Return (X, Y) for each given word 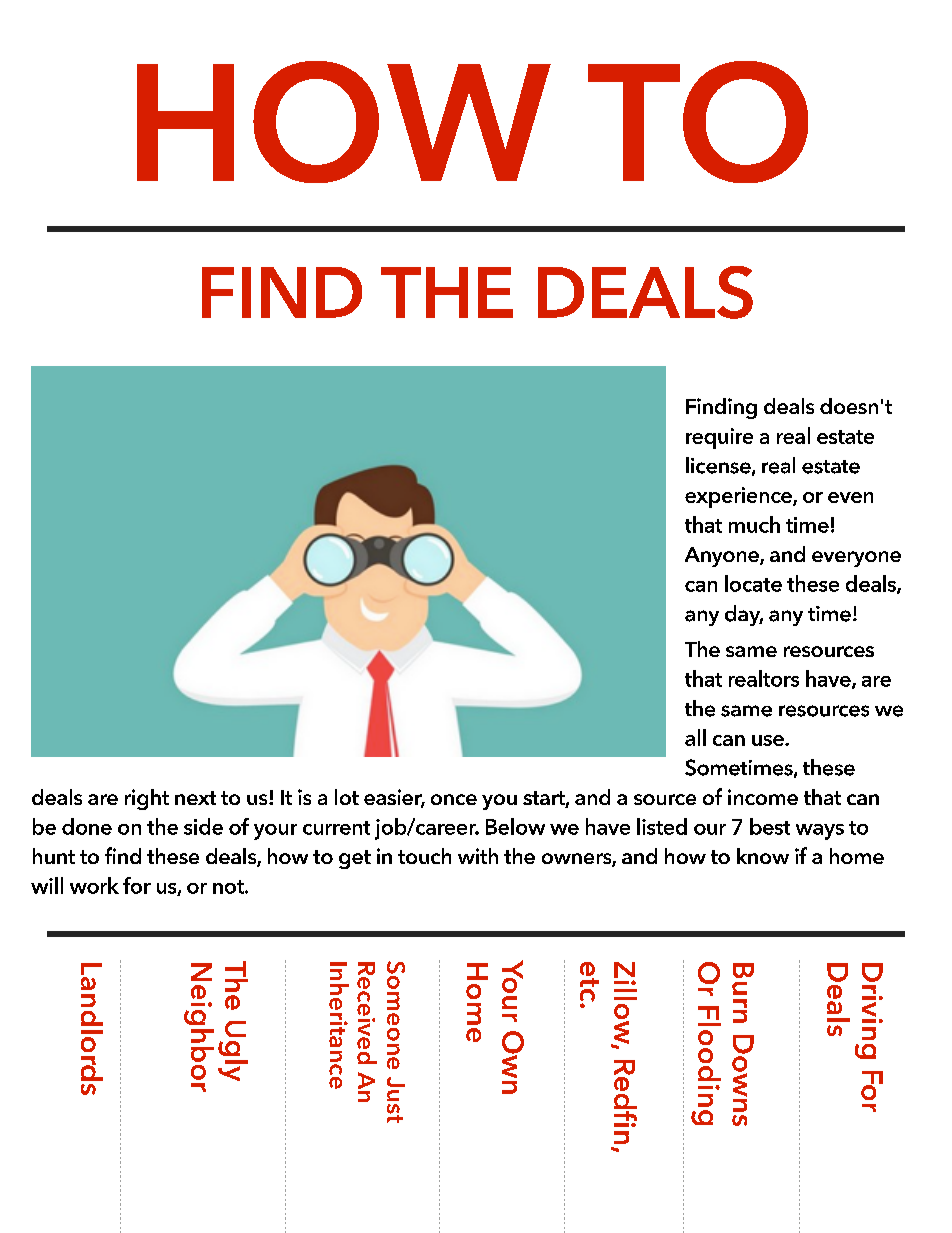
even (850, 497)
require (719, 438)
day (744, 615)
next (195, 798)
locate (753, 583)
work (94, 885)
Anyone (723, 557)
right (147, 799)
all (695, 737)
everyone (856, 559)
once (454, 799)
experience (739, 497)
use (769, 740)
